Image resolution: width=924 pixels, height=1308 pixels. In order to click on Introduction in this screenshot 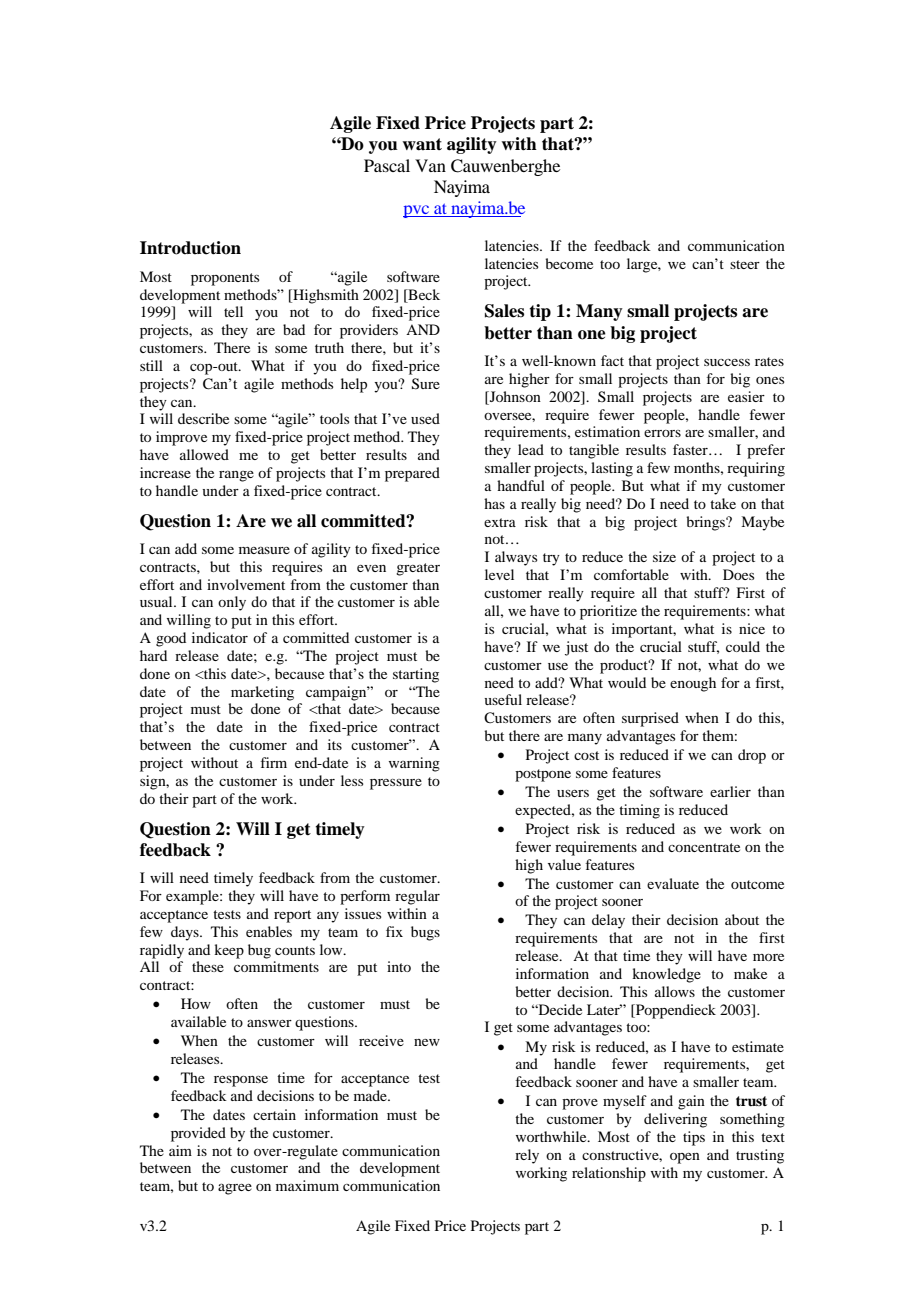, I will do `click(190, 248)`.
